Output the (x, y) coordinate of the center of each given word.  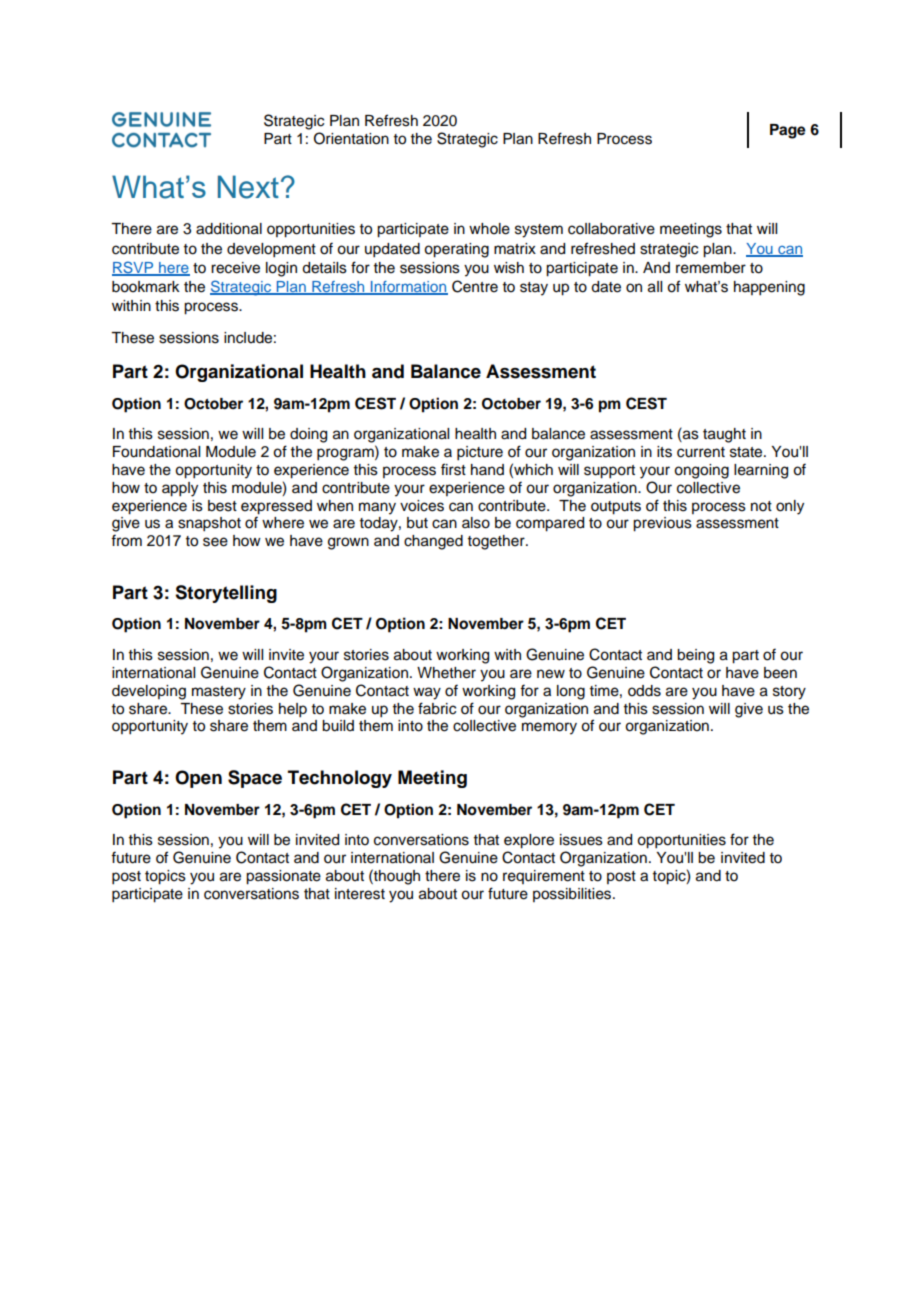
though (396, 877)
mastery (219, 693)
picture (480, 453)
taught (724, 435)
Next (248, 187)
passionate (283, 877)
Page (788, 131)
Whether (446, 673)
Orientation (351, 138)
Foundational (156, 452)
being (695, 656)
